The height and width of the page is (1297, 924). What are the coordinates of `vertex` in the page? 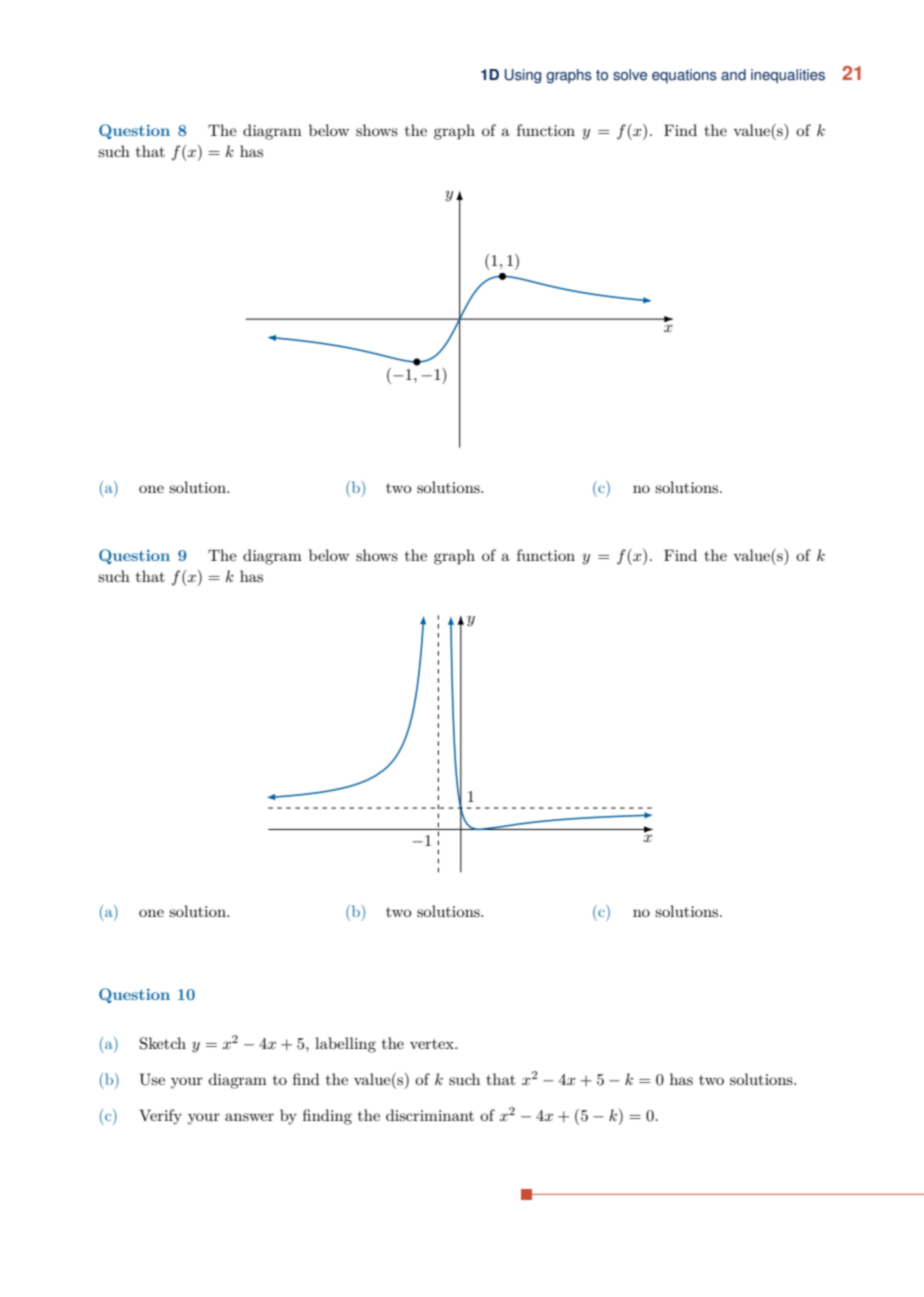 It's located at (433, 1044).
